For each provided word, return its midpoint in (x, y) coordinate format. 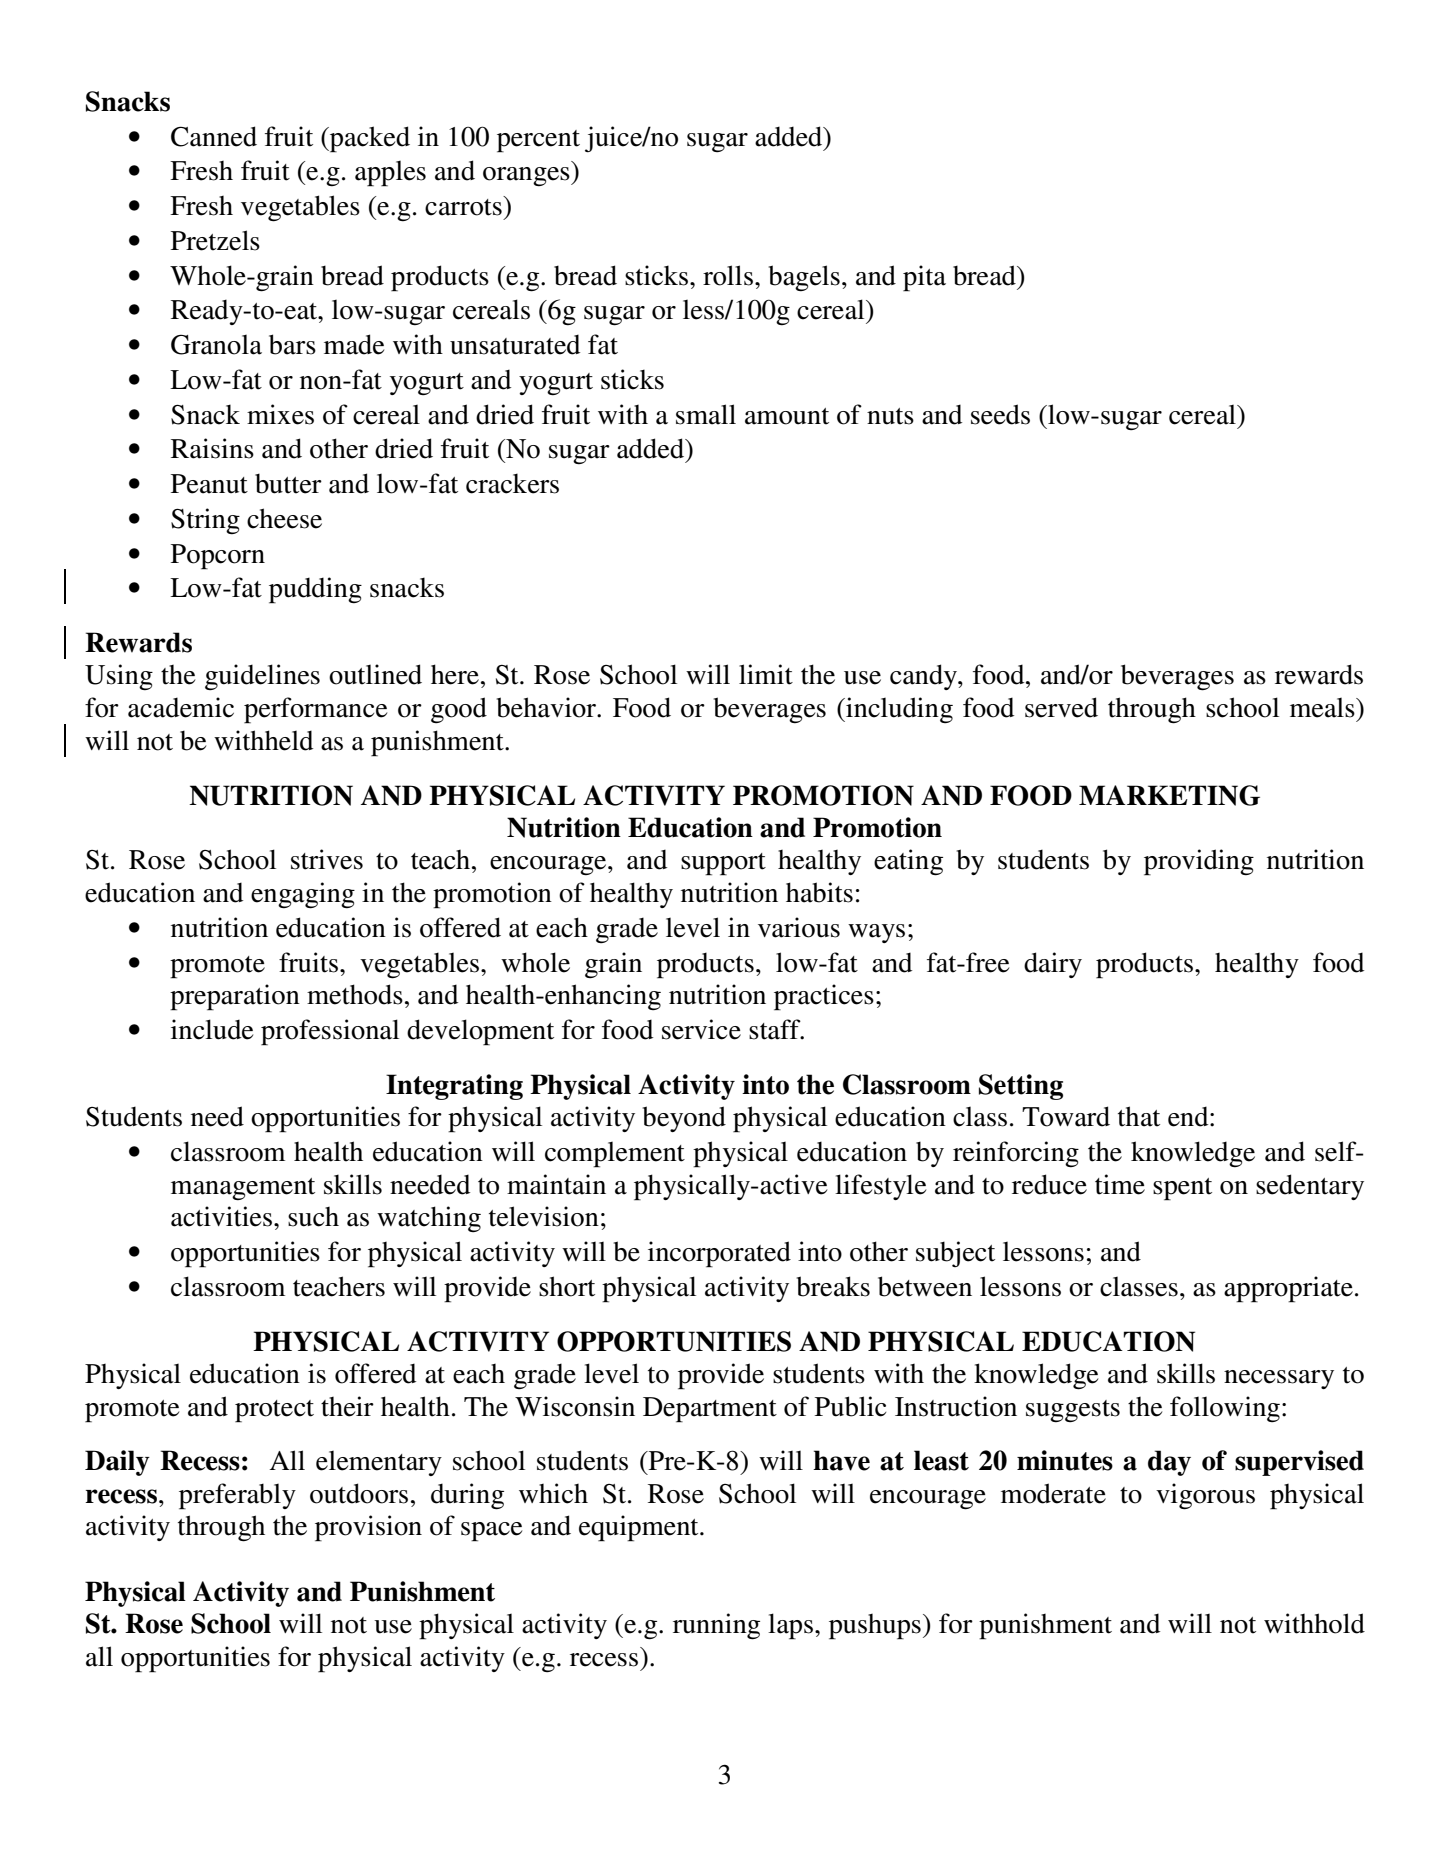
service (701, 1029)
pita (924, 278)
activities (221, 1216)
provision (368, 1528)
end (1189, 1116)
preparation (235, 997)
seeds (1000, 414)
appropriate (1288, 1289)
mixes (280, 414)
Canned (214, 136)
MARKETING (1169, 795)
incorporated (719, 1254)
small (706, 414)
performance (315, 710)
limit (766, 674)
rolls (729, 275)
